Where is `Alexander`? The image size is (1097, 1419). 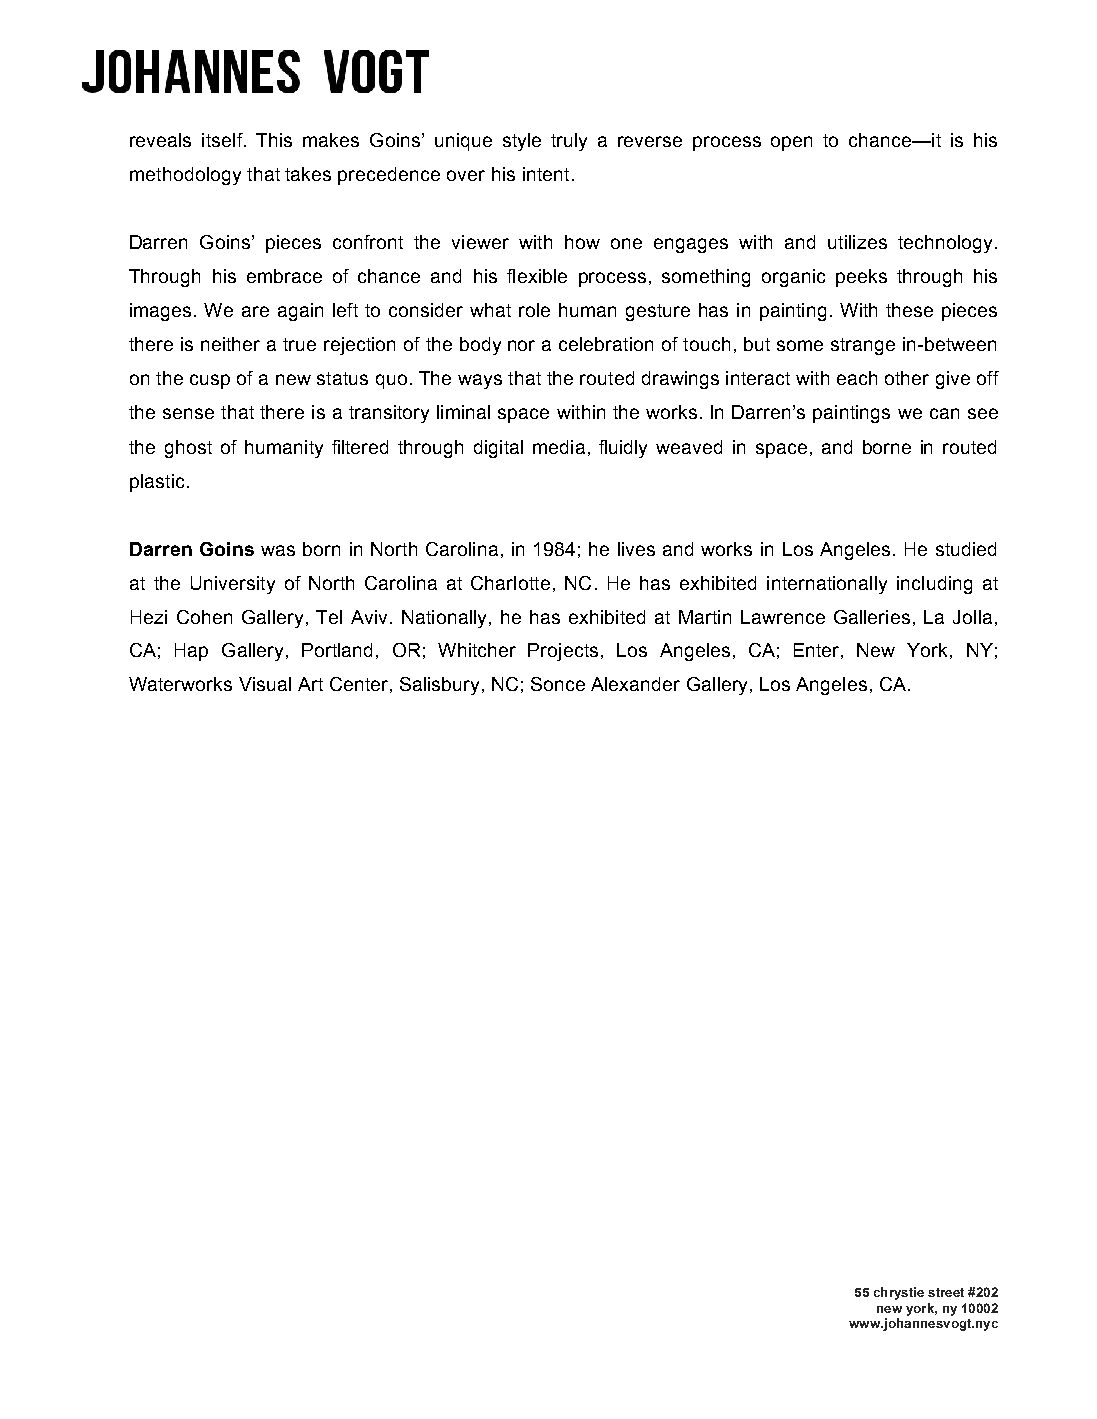
Alexander is located at coordinates (635, 684).
